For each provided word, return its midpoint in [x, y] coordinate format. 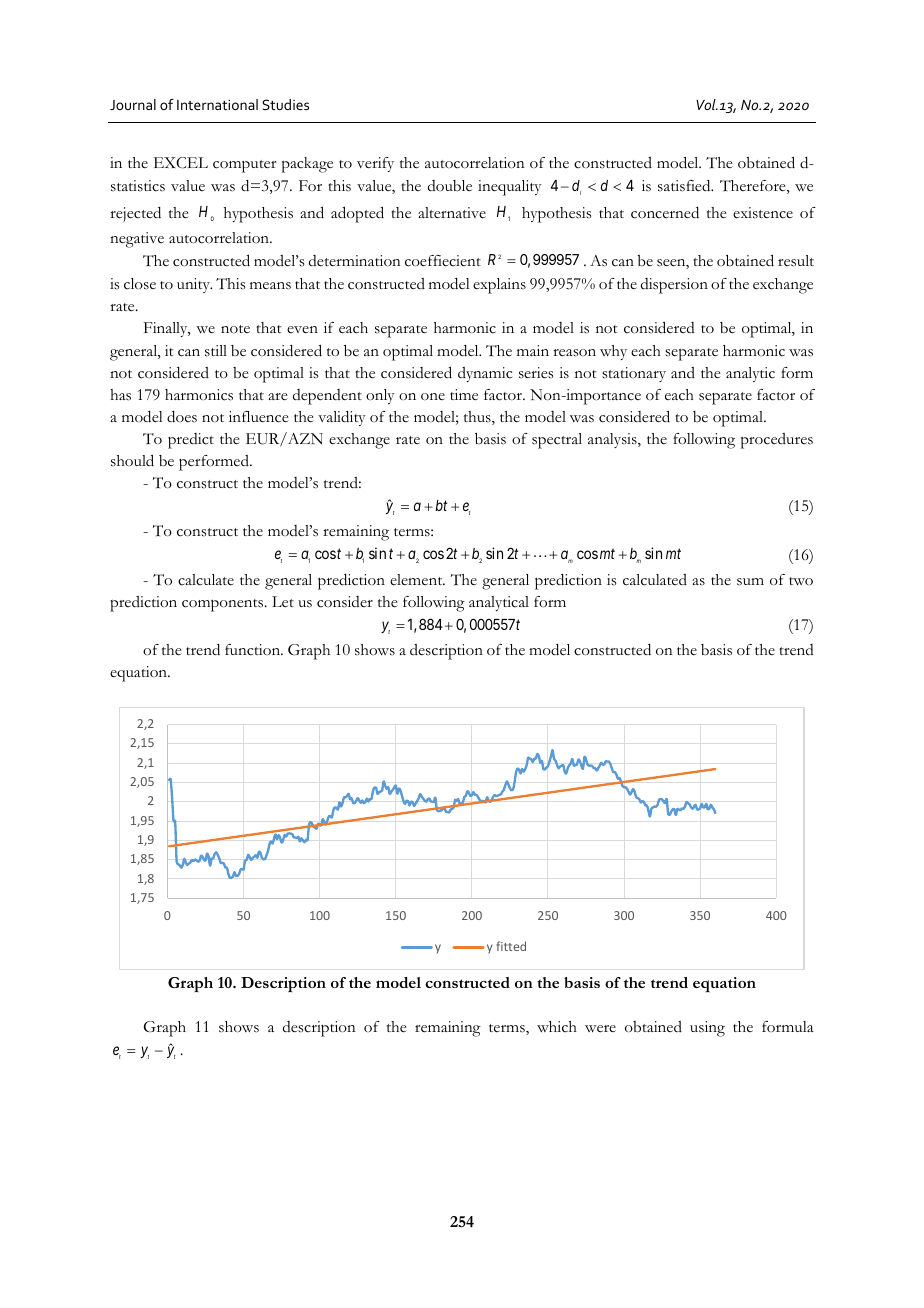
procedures [777, 441]
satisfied [685, 186]
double [450, 186]
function [254, 650]
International [217, 104]
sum [750, 582]
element [417, 579]
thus [478, 418]
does [182, 417]
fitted [511, 946]
